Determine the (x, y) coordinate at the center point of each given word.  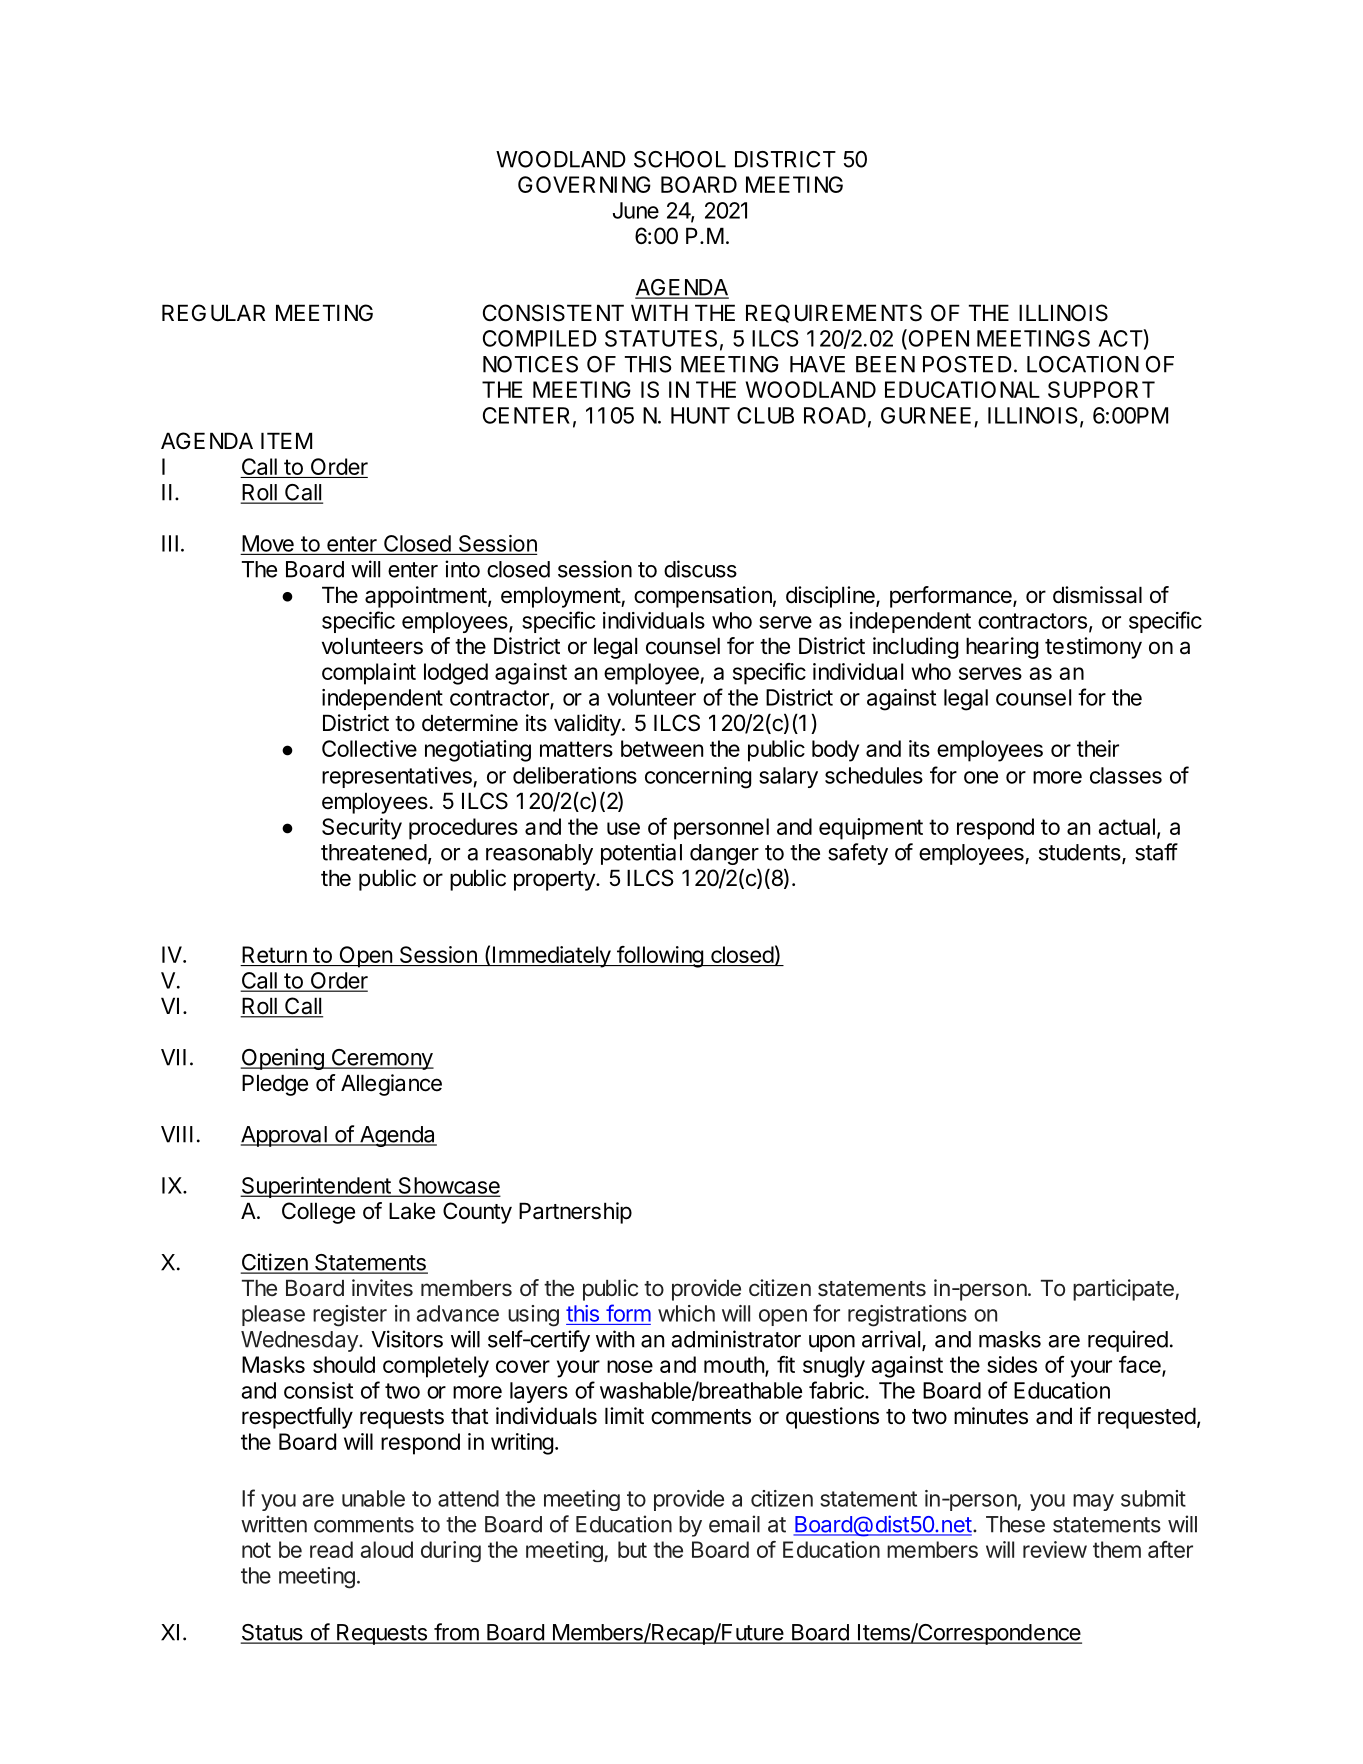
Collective (369, 748)
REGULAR (213, 313)
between (662, 748)
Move (268, 543)
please (273, 1315)
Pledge (275, 1085)
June (636, 210)
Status (273, 1633)
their (1098, 748)
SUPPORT (1101, 389)
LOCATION (1083, 364)
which (686, 1313)
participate (1124, 1290)
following (660, 957)
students (1081, 853)
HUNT (700, 415)
